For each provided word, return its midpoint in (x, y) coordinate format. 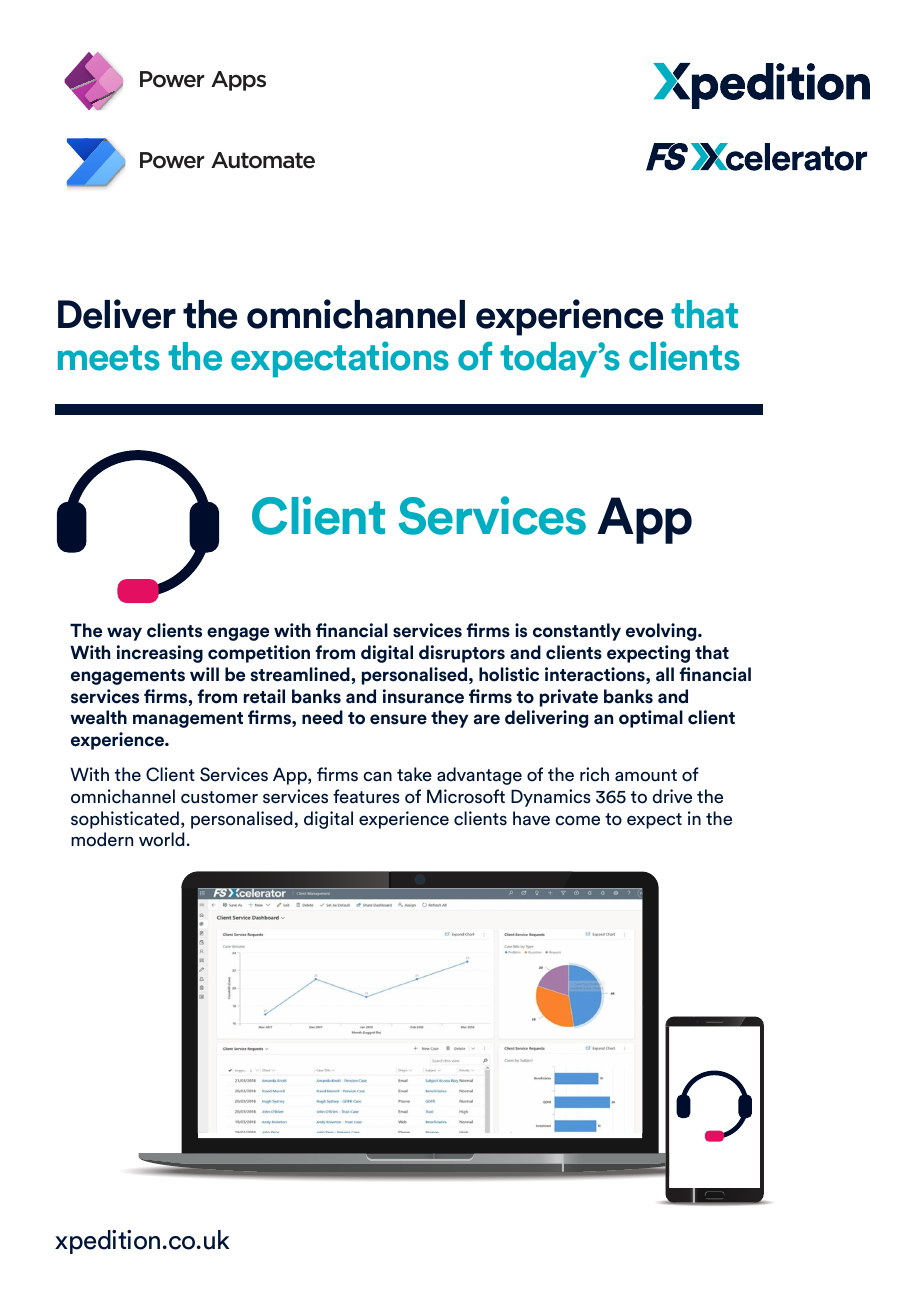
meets (109, 358)
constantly (577, 632)
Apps (238, 81)
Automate (263, 160)
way (124, 634)
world (162, 839)
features (366, 796)
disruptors (462, 654)
